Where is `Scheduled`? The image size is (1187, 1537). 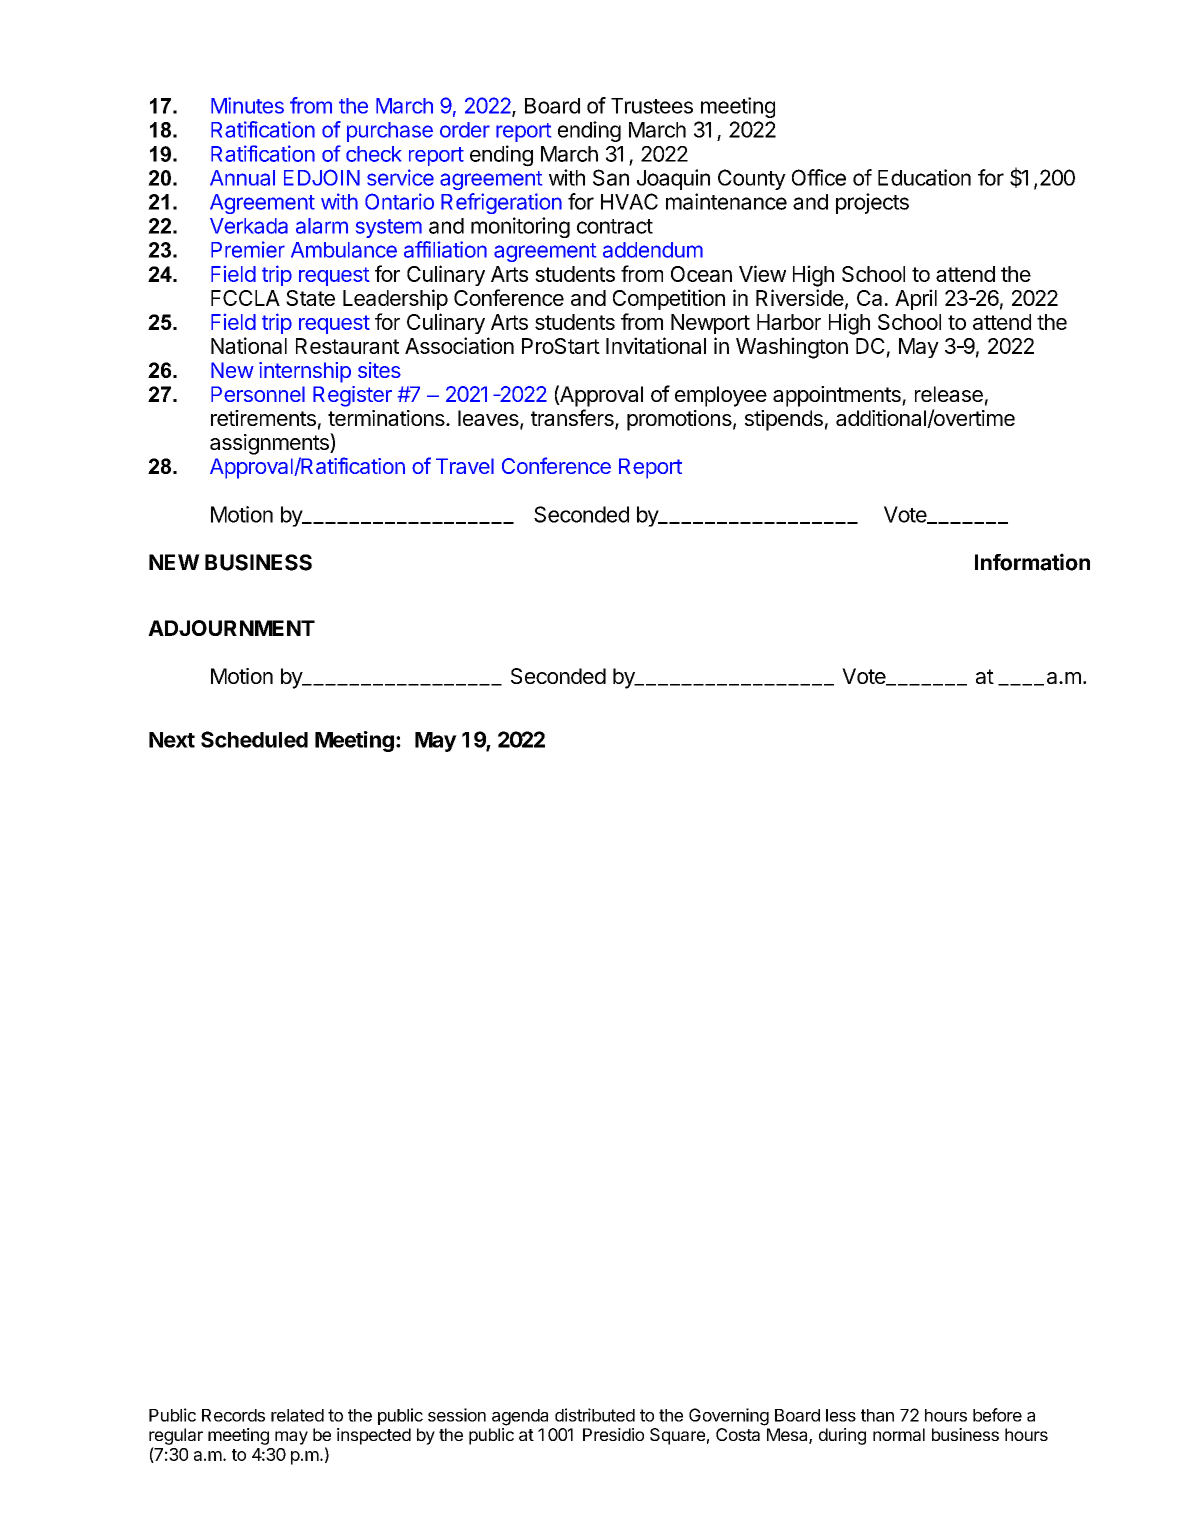
Scheduled is located at coordinates (254, 739).
